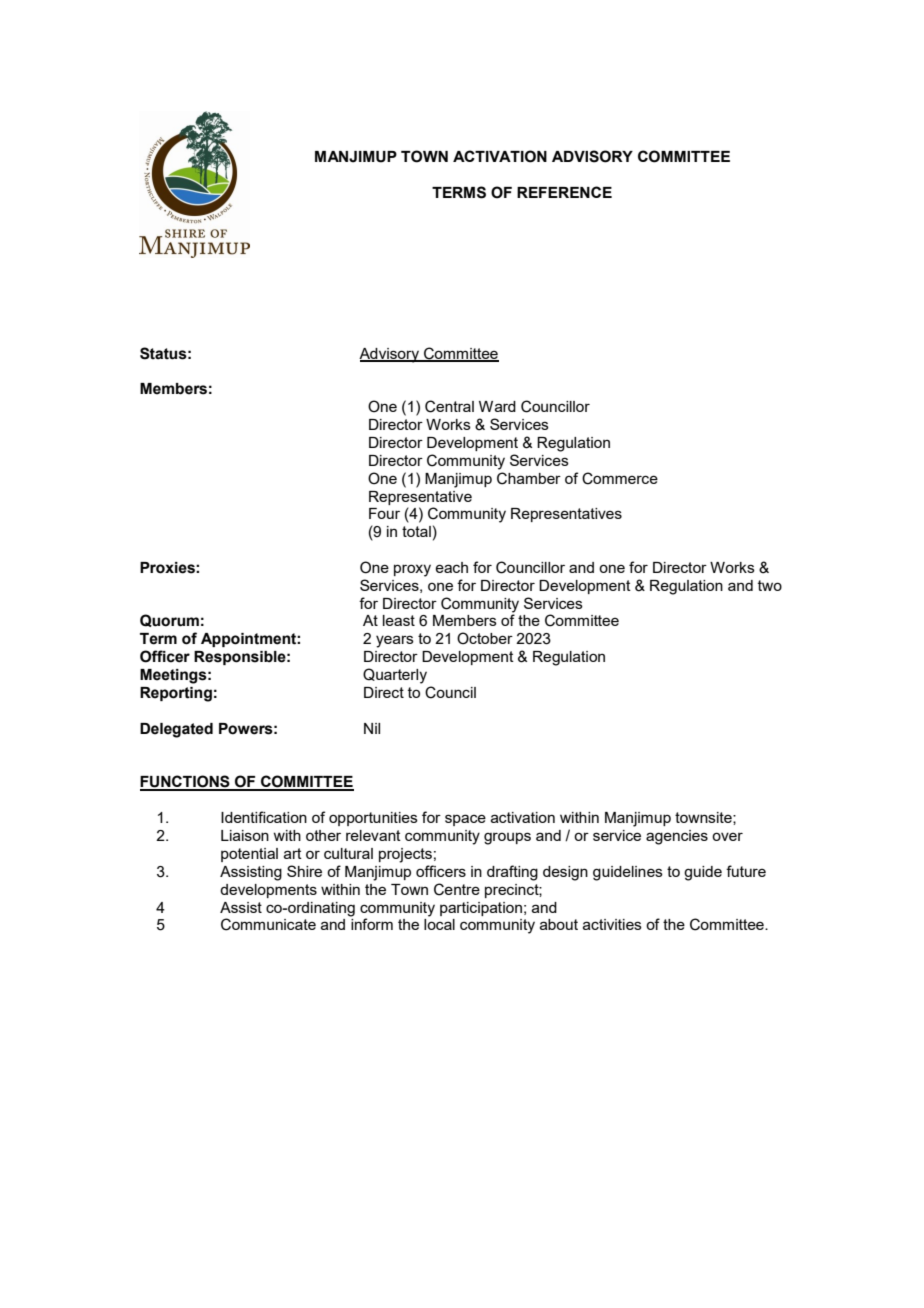 The width and height of the screenshot is (924, 1308). I want to click on participation, so click(481, 909).
